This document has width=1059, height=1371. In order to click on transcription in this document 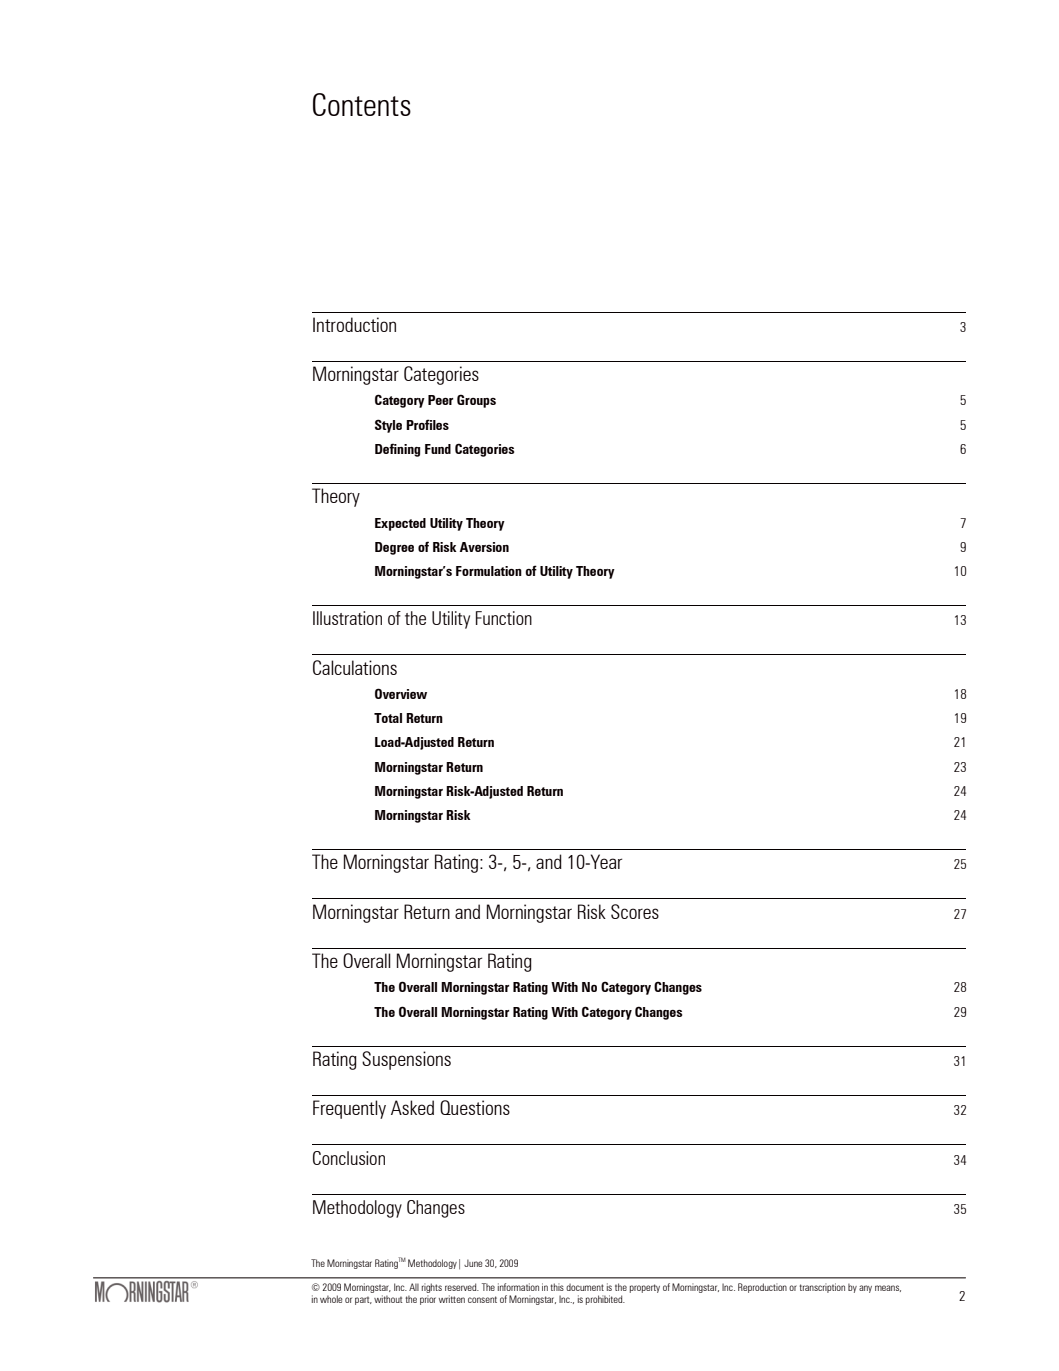, I will do `click(822, 1288)`.
